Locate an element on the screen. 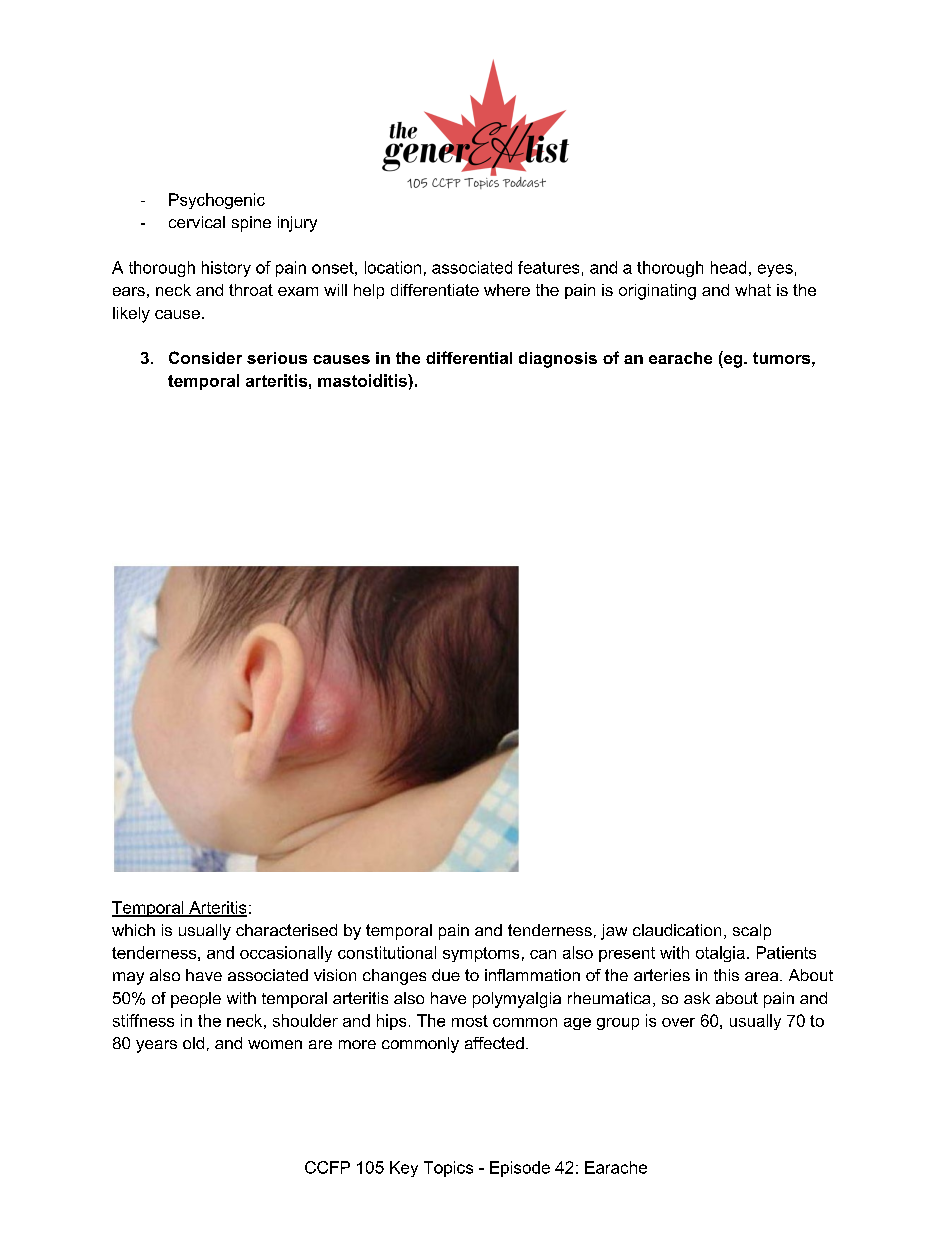 This screenshot has width=952, height=1233. claudication is located at coordinates (677, 930).
